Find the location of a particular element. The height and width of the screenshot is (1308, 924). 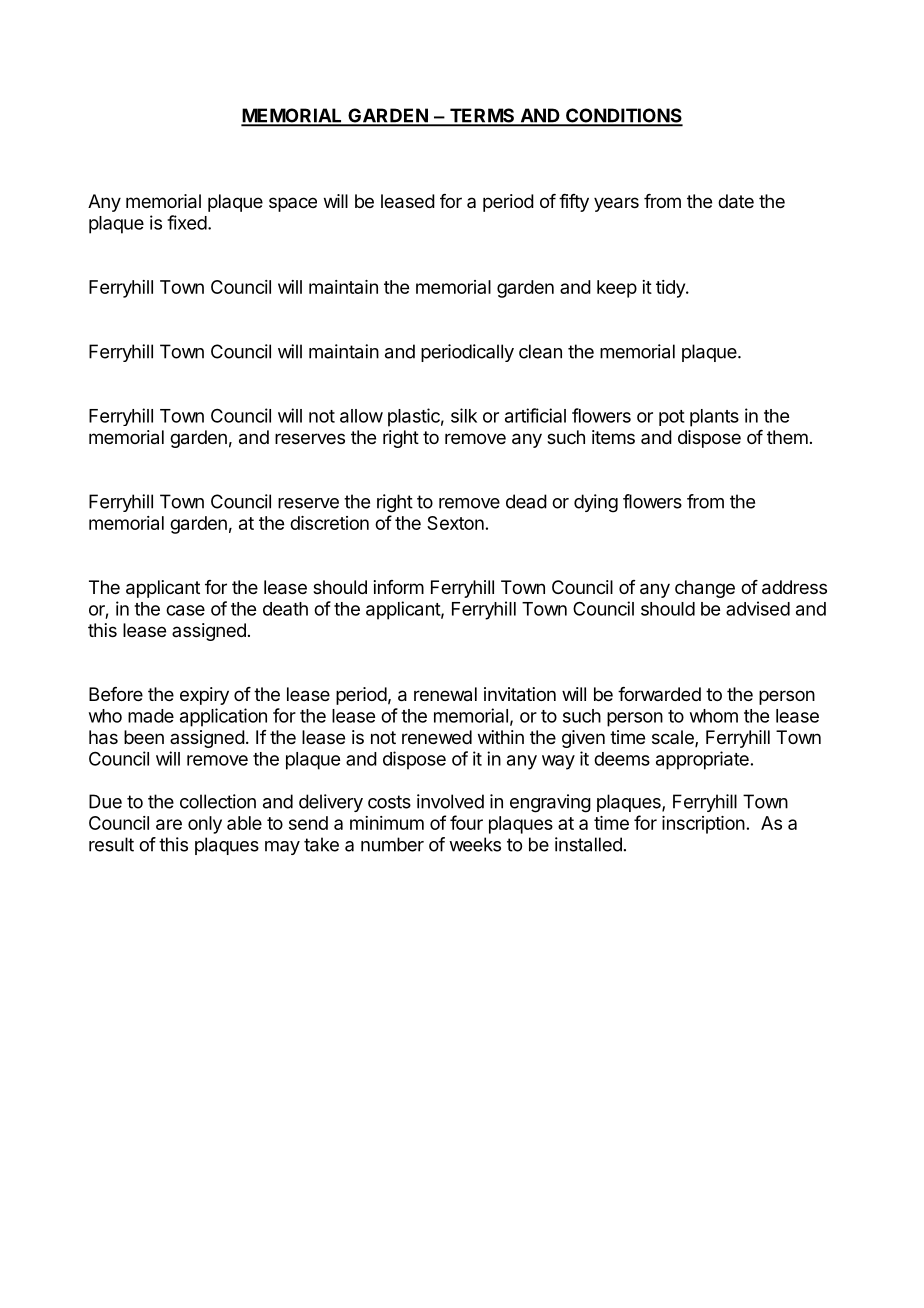

are is located at coordinates (169, 824).
